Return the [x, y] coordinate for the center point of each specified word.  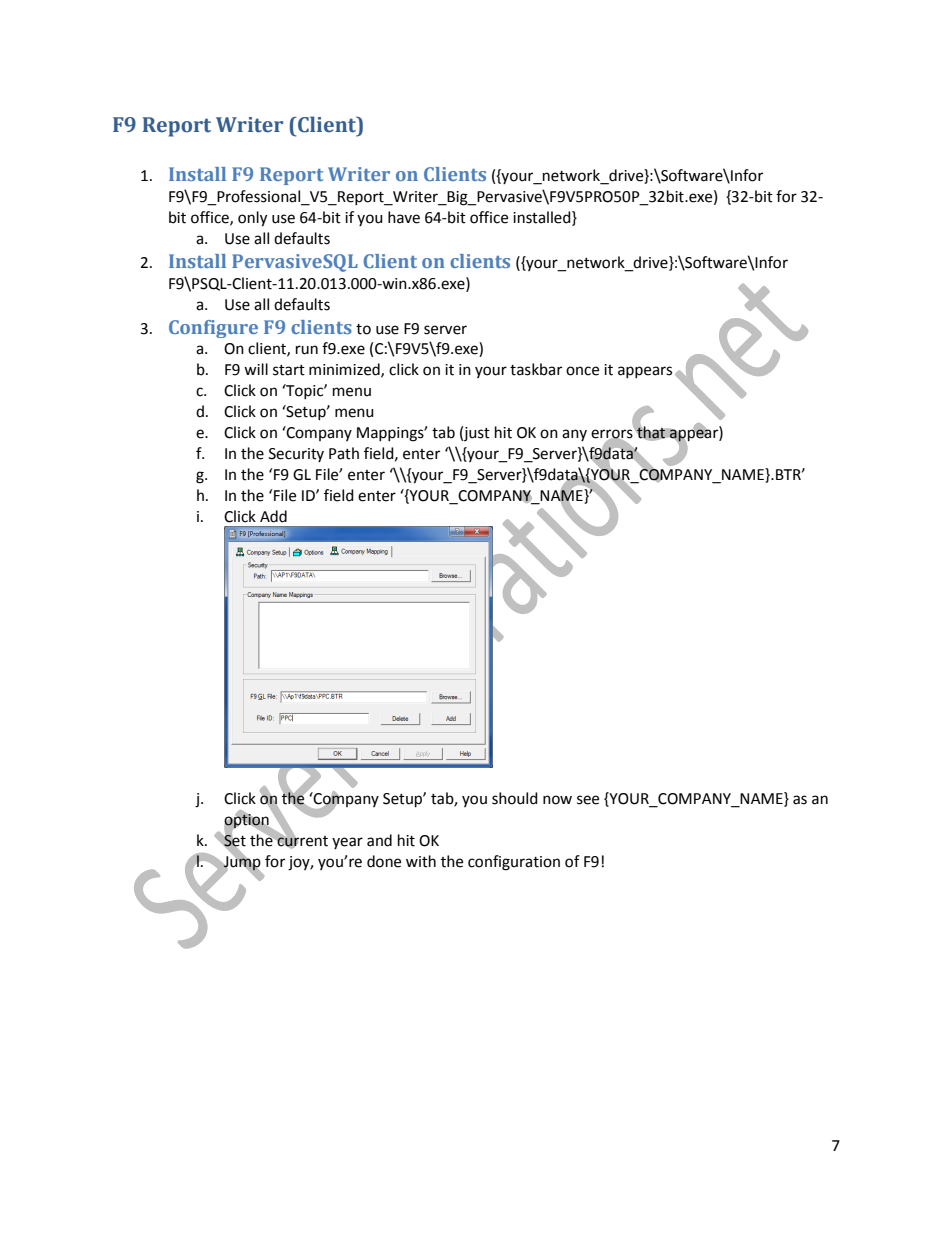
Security [296, 455]
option [247, 821]
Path [344, 453]
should [515, 798]
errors [613, 434]
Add [273, 516]
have [404, 217]
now [557, 800]
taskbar [536, 369]
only [252, 219]
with [421, 861]
